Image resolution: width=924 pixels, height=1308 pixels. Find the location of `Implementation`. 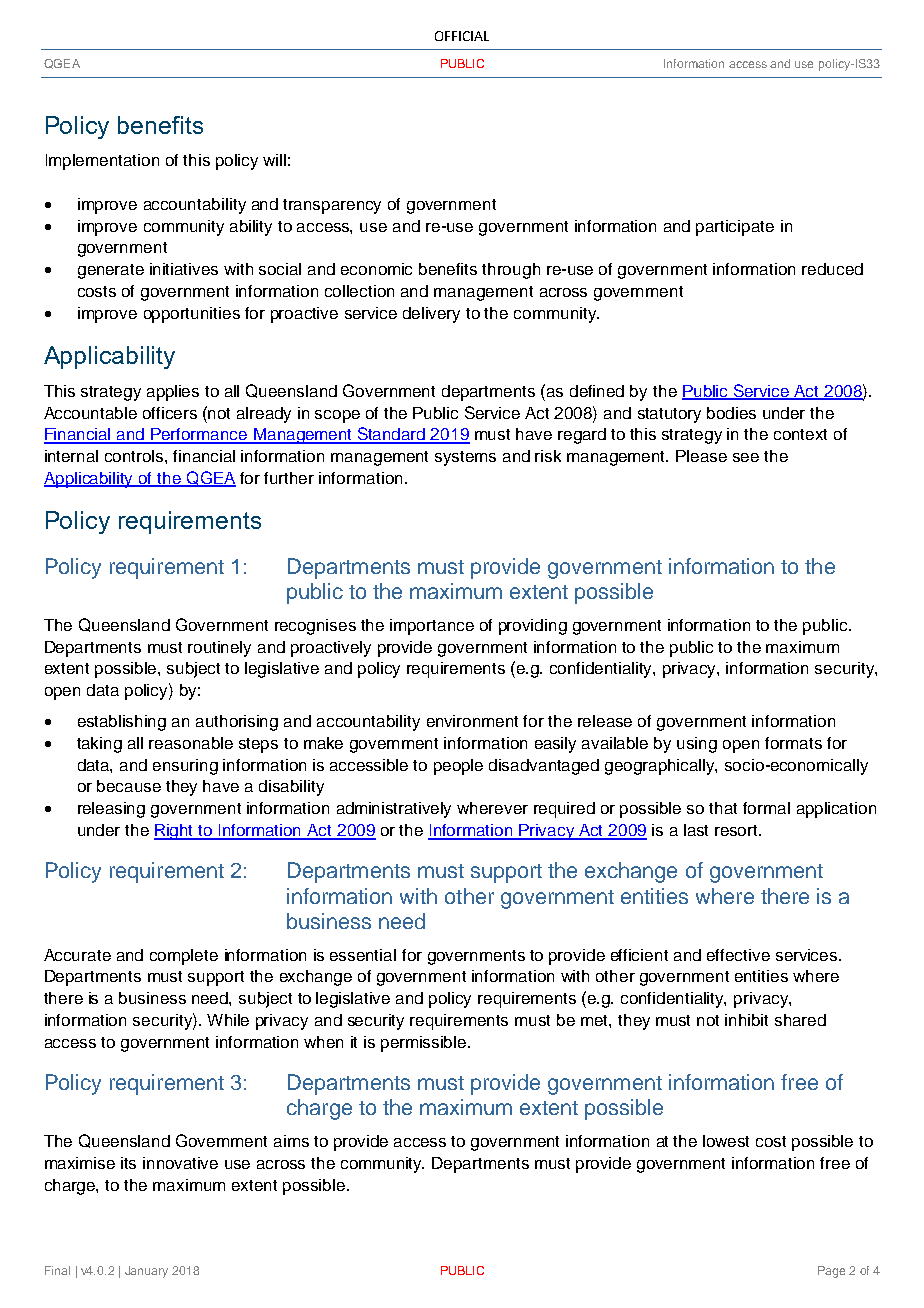

Implementation is located at coordinates (102, 162).
